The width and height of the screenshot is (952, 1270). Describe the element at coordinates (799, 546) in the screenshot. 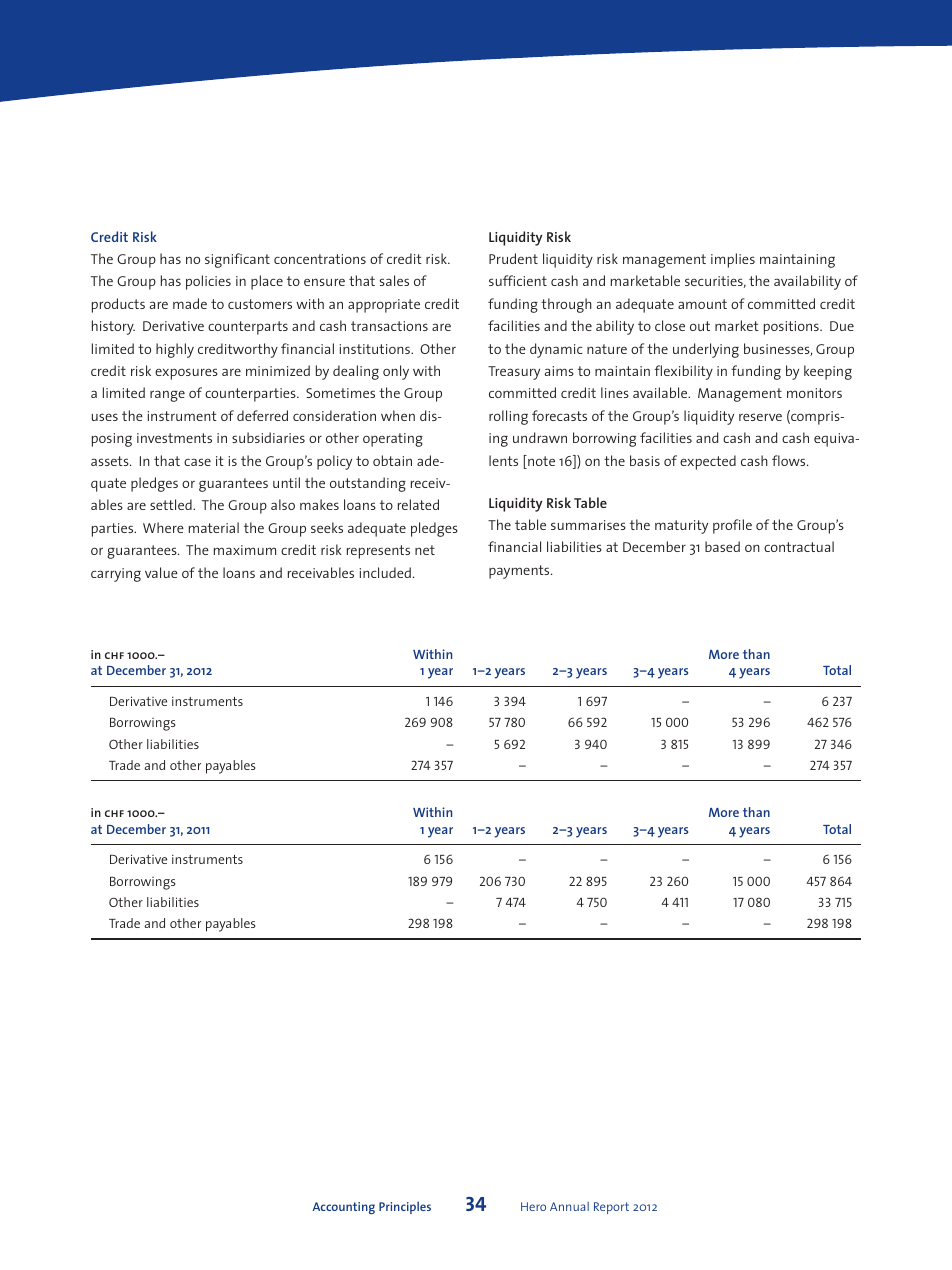

I see `contractual` at that location.
